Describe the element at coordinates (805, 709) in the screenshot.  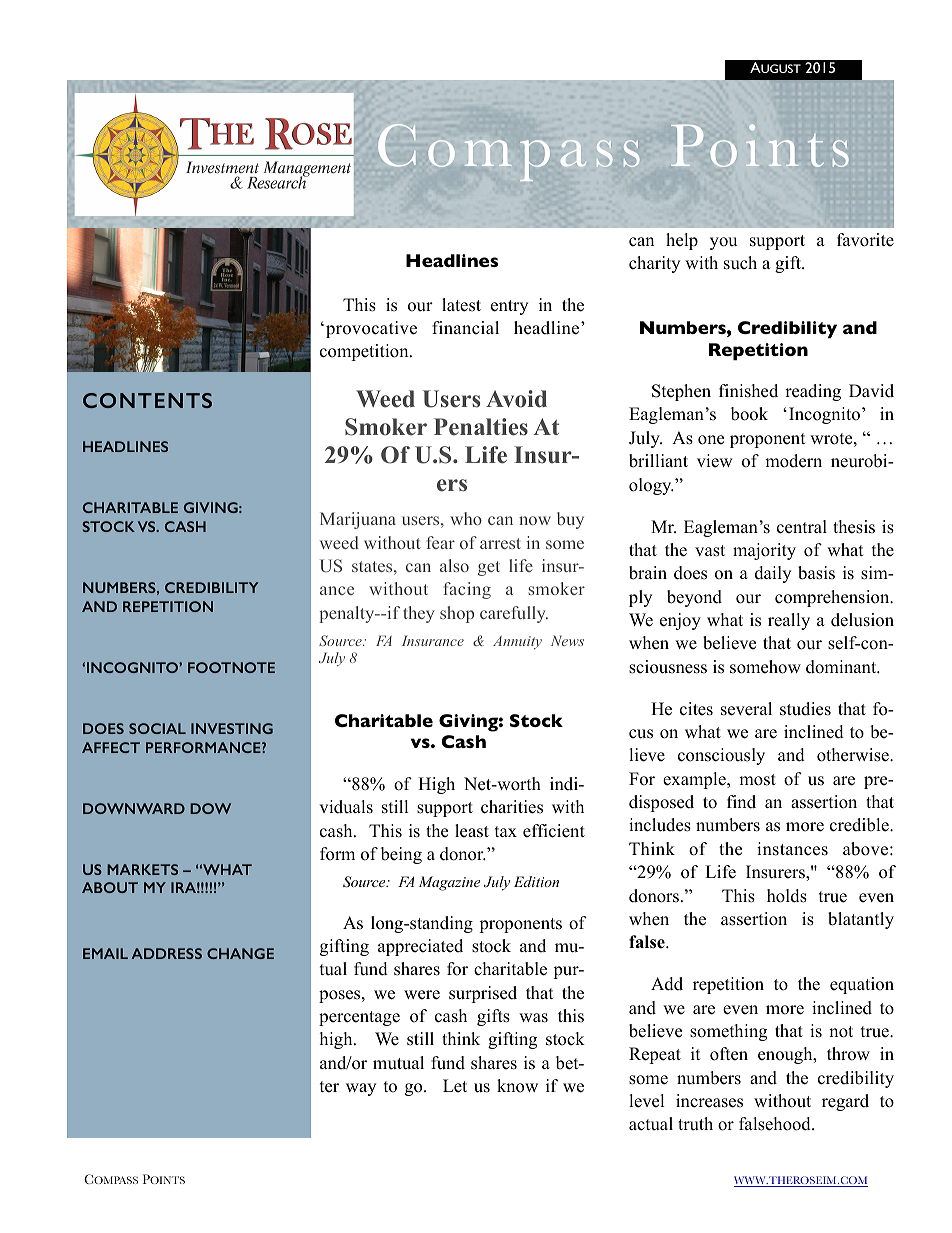
I see `studies` at that location.
